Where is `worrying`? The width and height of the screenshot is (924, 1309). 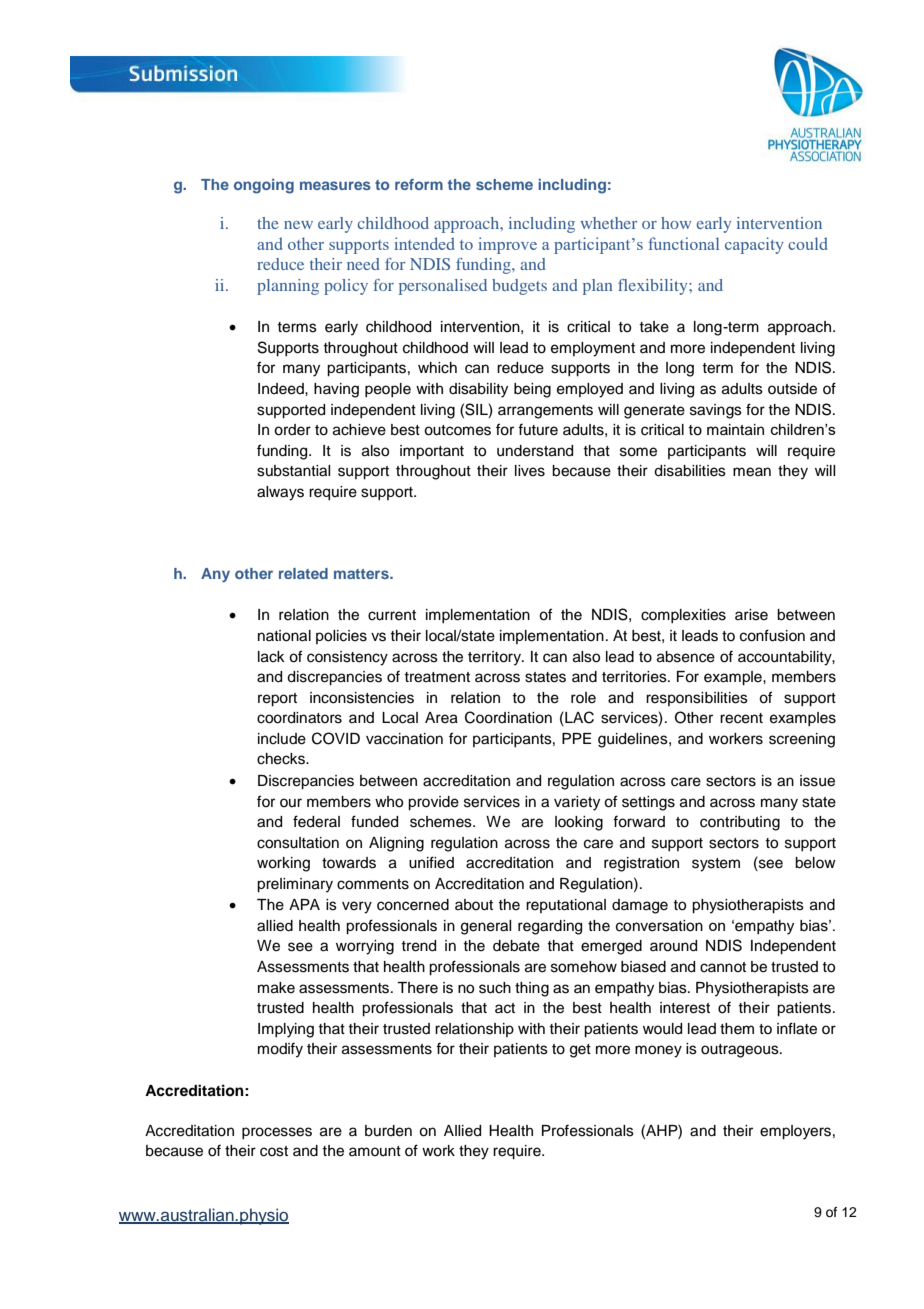 worrying is located at coordinates (365, 947).
